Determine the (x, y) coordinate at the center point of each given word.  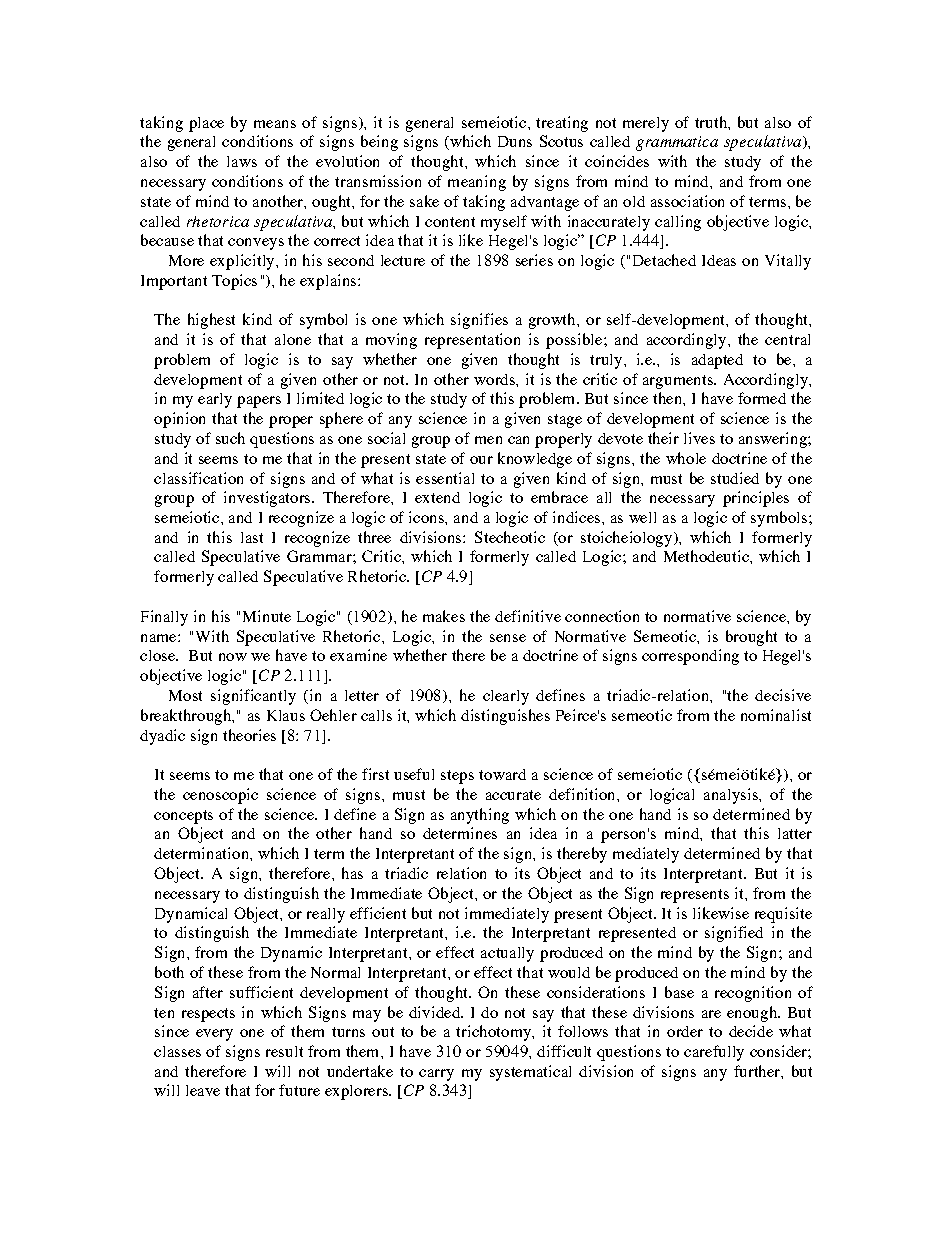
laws (242, 161)
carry (436, 1075)
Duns (515, 141)
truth (712, 122)
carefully (714, 1053)
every (214, 1035)
